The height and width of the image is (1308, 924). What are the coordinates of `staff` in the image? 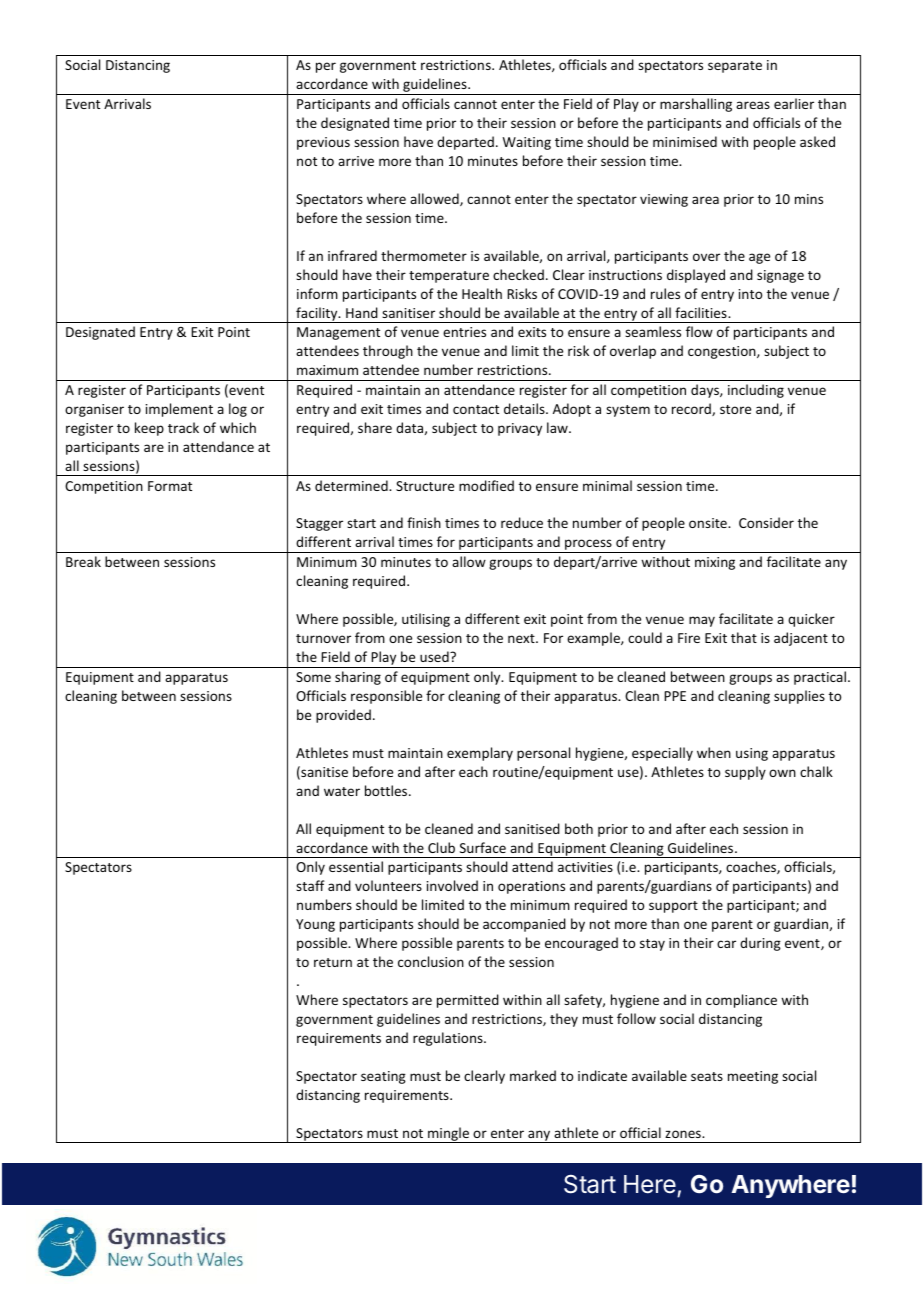 It's located at (310, 885).
